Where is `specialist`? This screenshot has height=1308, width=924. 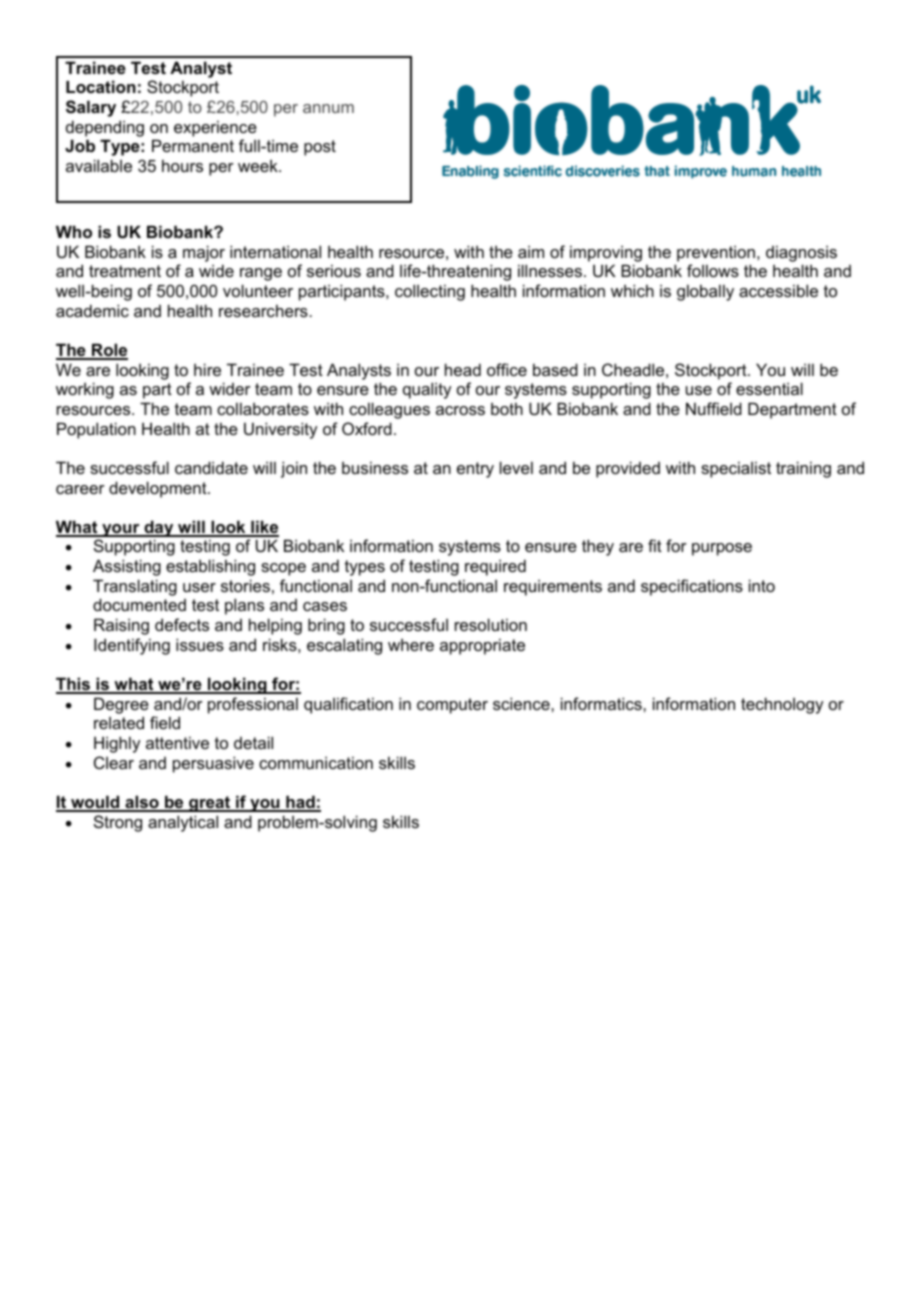 specialist is located at coordinates (736, 469).
